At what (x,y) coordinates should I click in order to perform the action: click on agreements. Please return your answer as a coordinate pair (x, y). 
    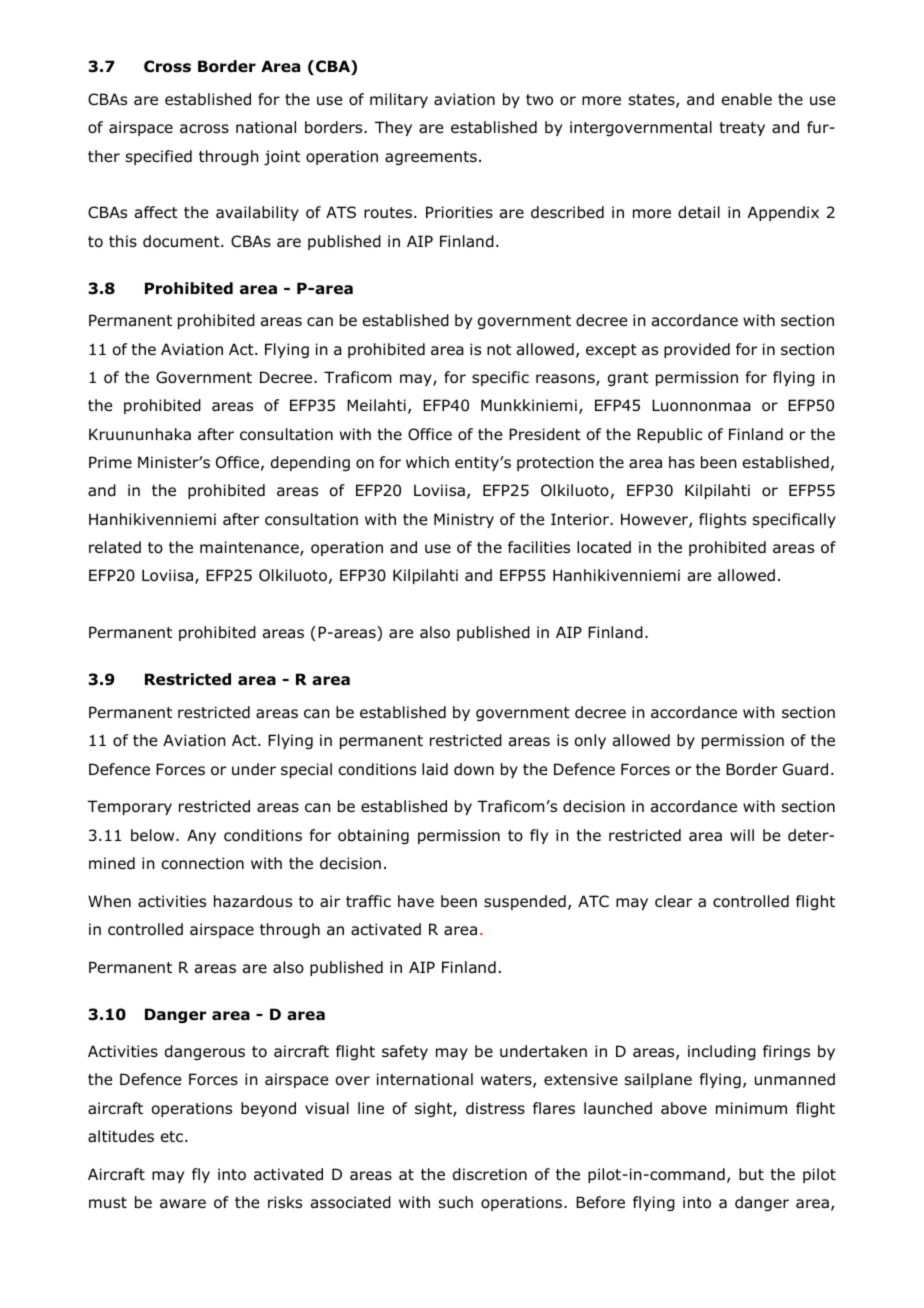
    Looking at the image, I should click on (431, 158).
